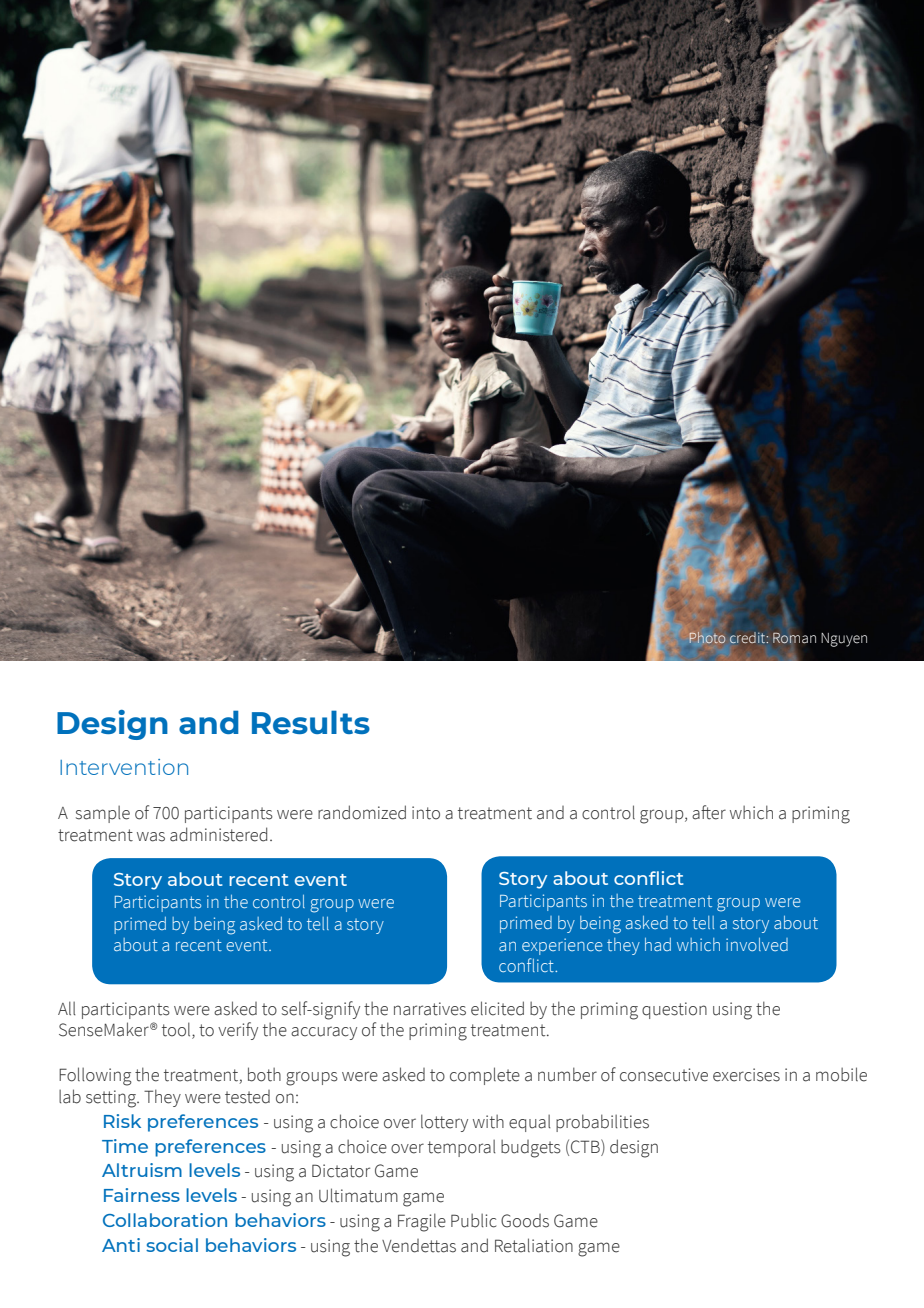  I want to click on All, so click(67, 1008).
